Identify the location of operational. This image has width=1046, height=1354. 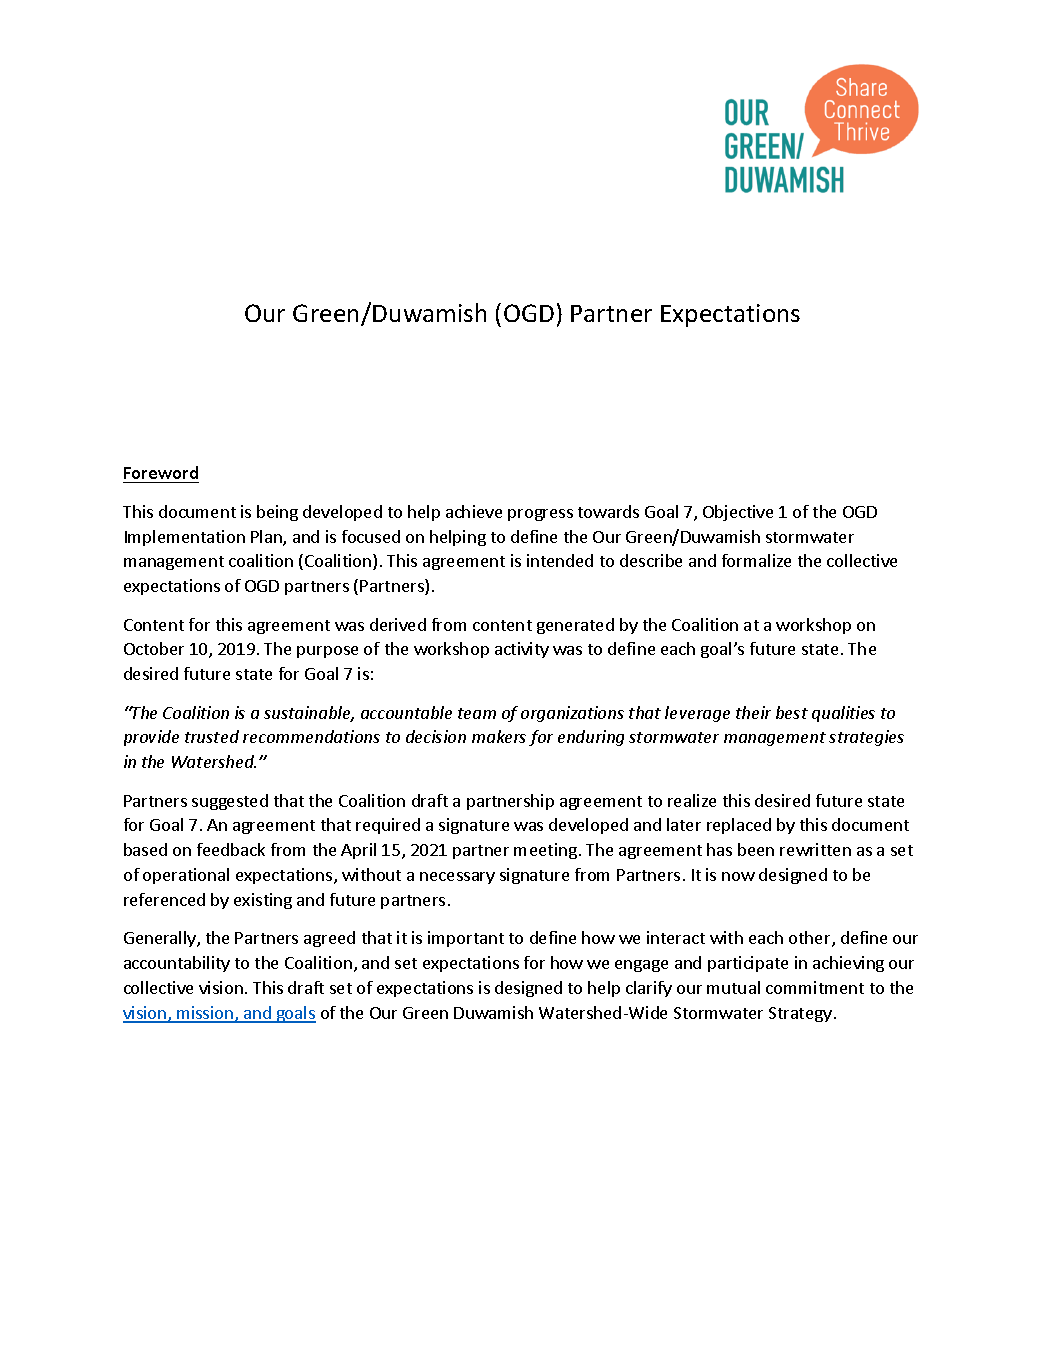
(186, 876).
